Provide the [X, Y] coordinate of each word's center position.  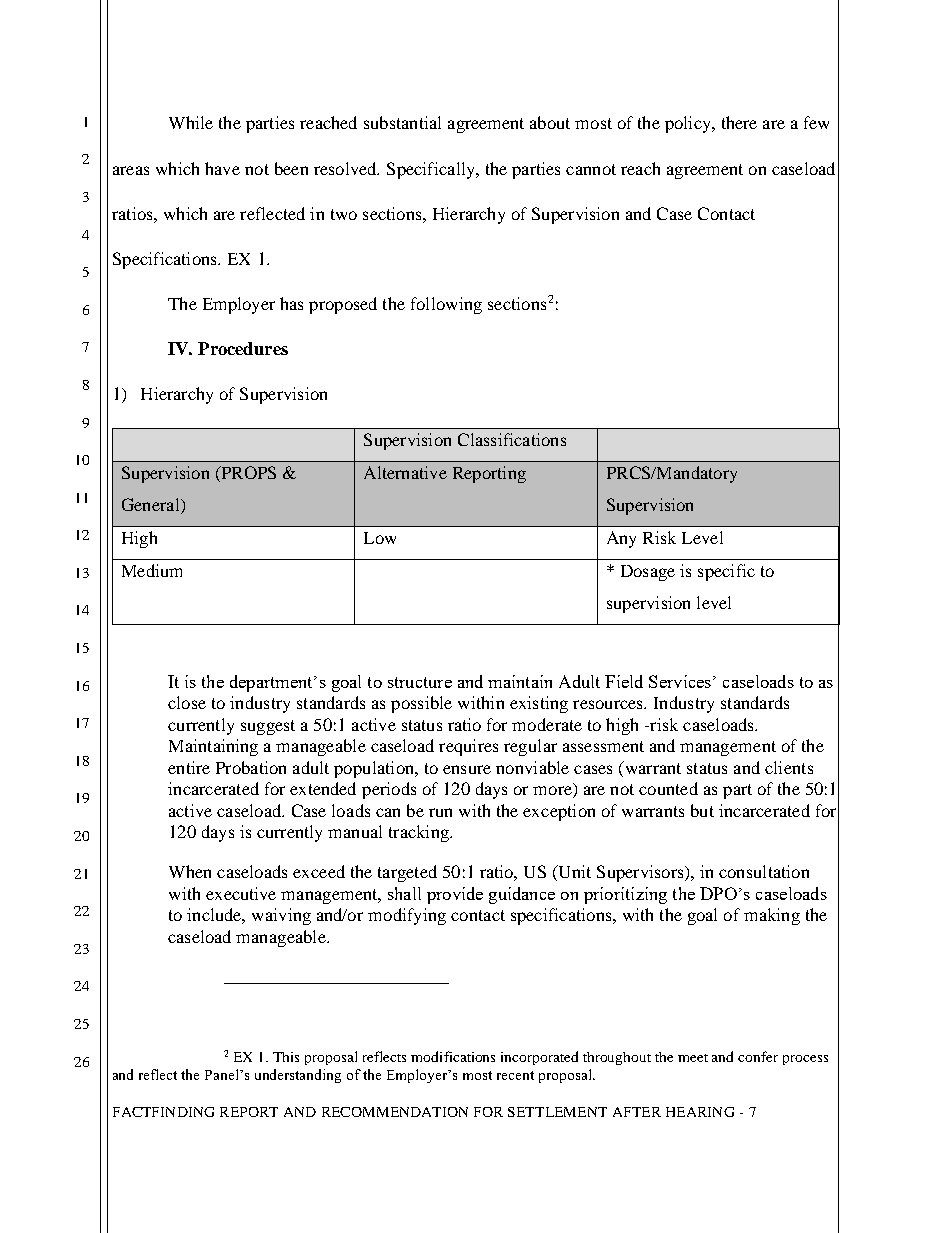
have [222, 168]
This [286, 1057]
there [739, 122]
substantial [402, 122]
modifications [453, 1056]
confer [758, 1056]
